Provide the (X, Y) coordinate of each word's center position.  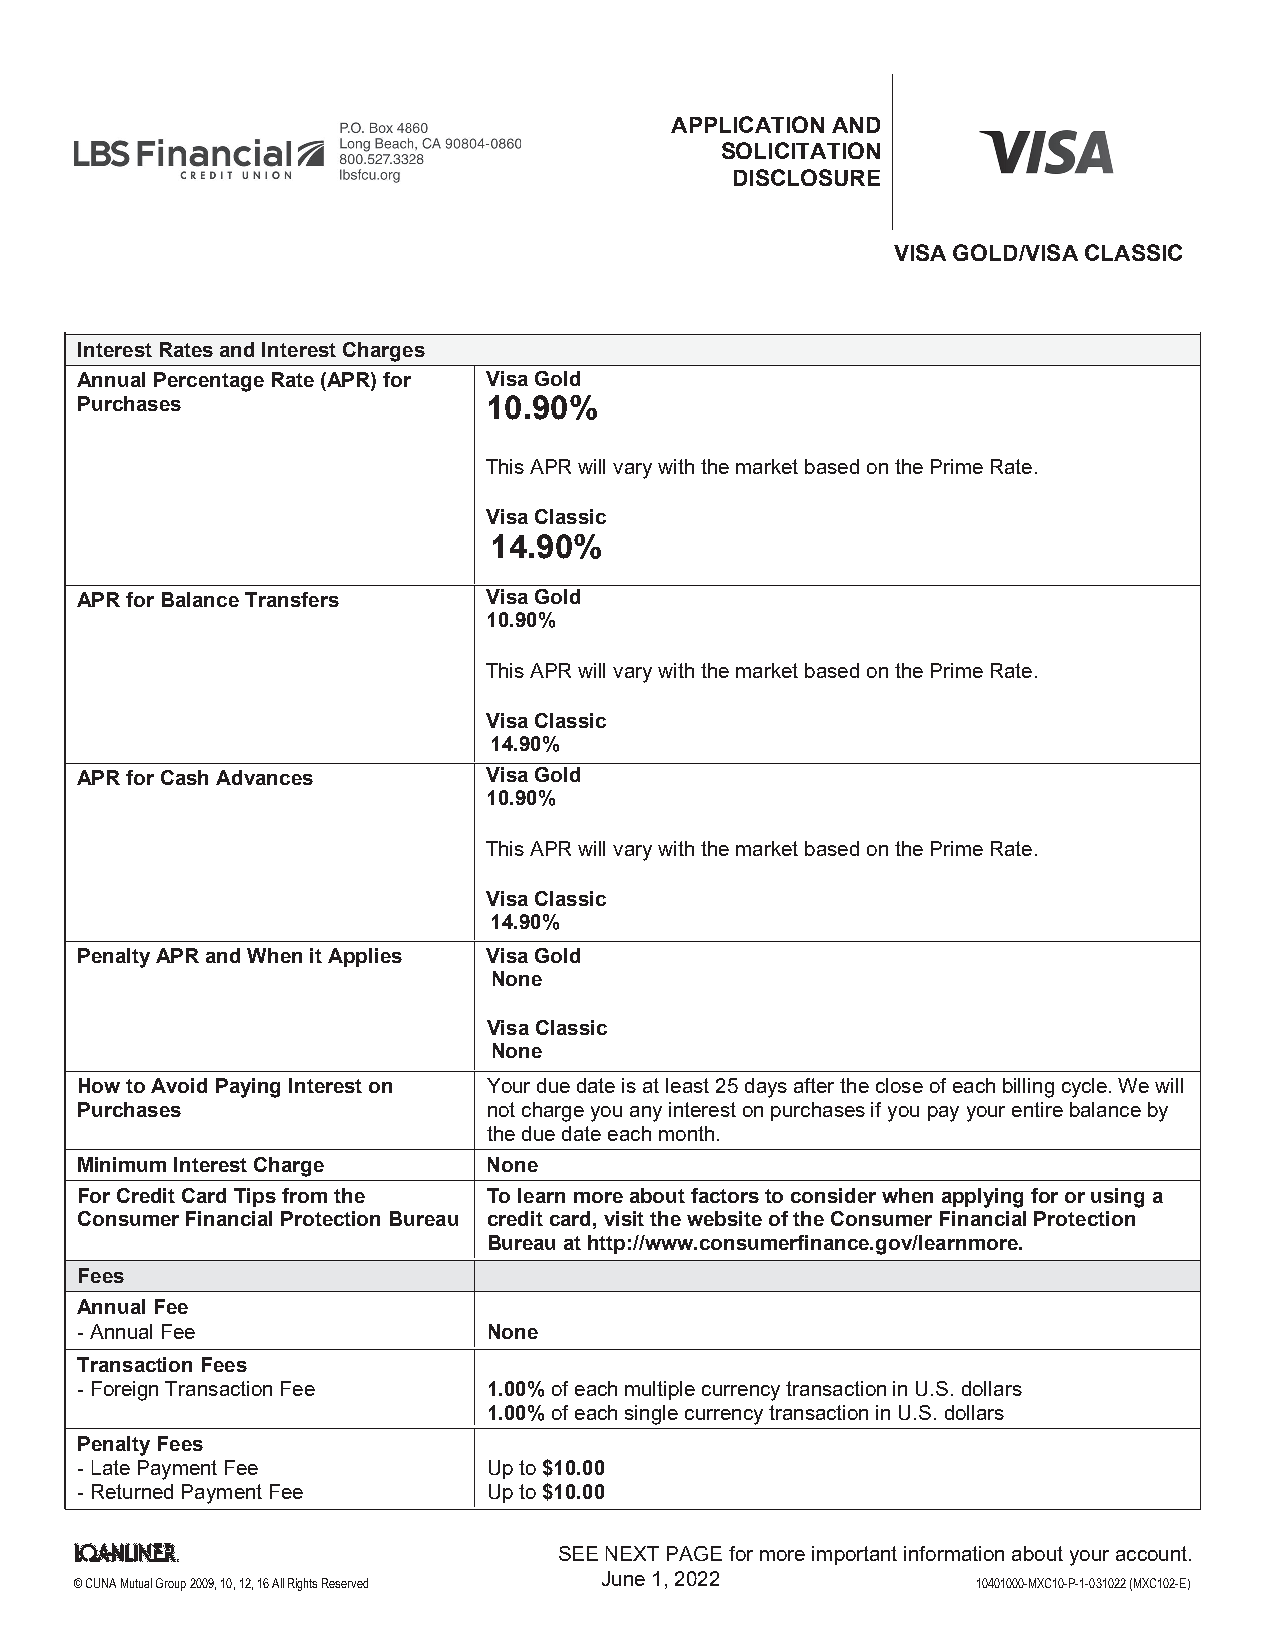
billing (1028, 1088)
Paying (248, 1088)
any (646, 1114)
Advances (264, 777)
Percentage (209, 382)
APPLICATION (747, 124)
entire (1037, 1109)
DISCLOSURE (807, 177)
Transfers (292, 599)
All (278, 1583)
